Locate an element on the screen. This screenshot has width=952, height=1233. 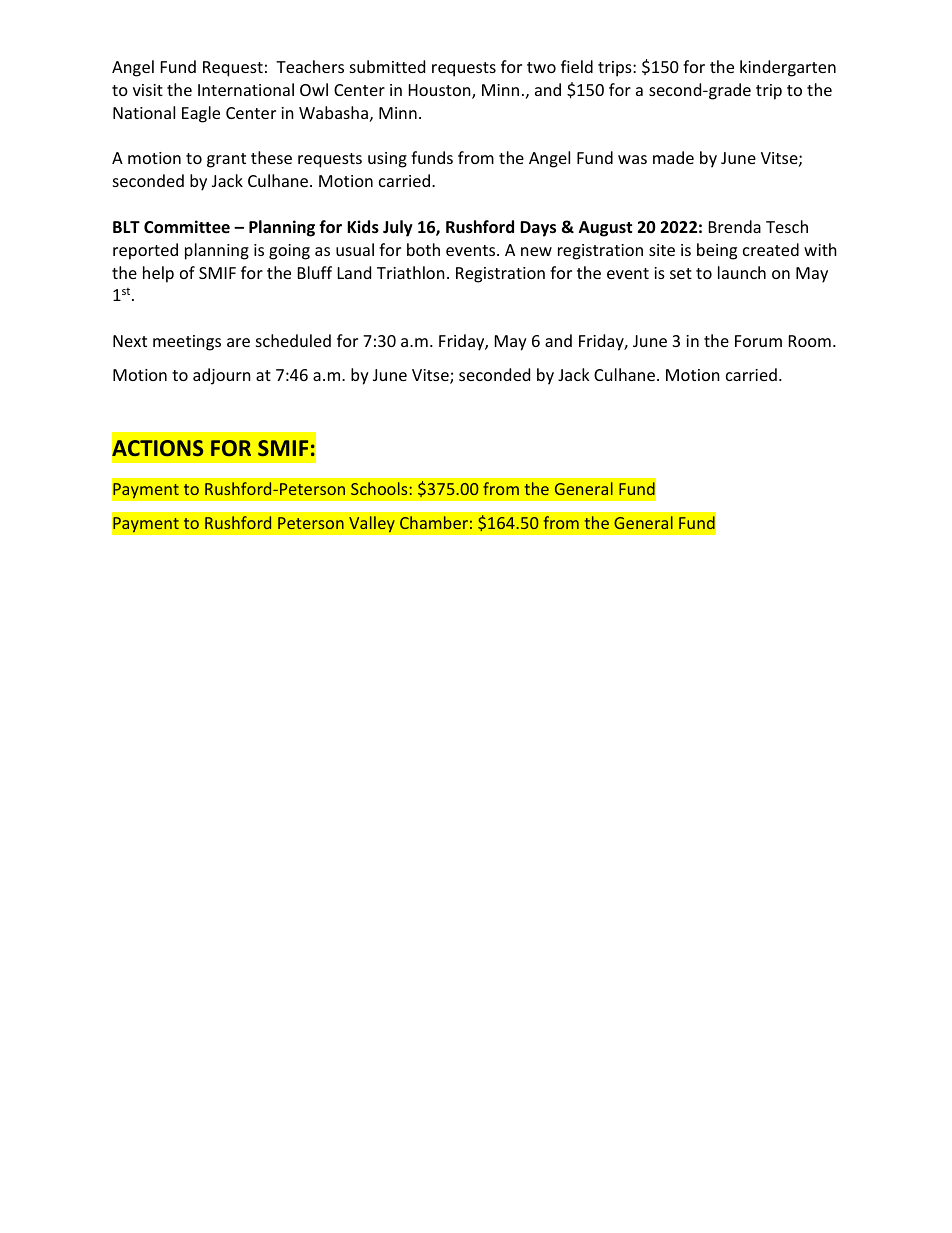
Forum is located at coordinates (758, 341).
